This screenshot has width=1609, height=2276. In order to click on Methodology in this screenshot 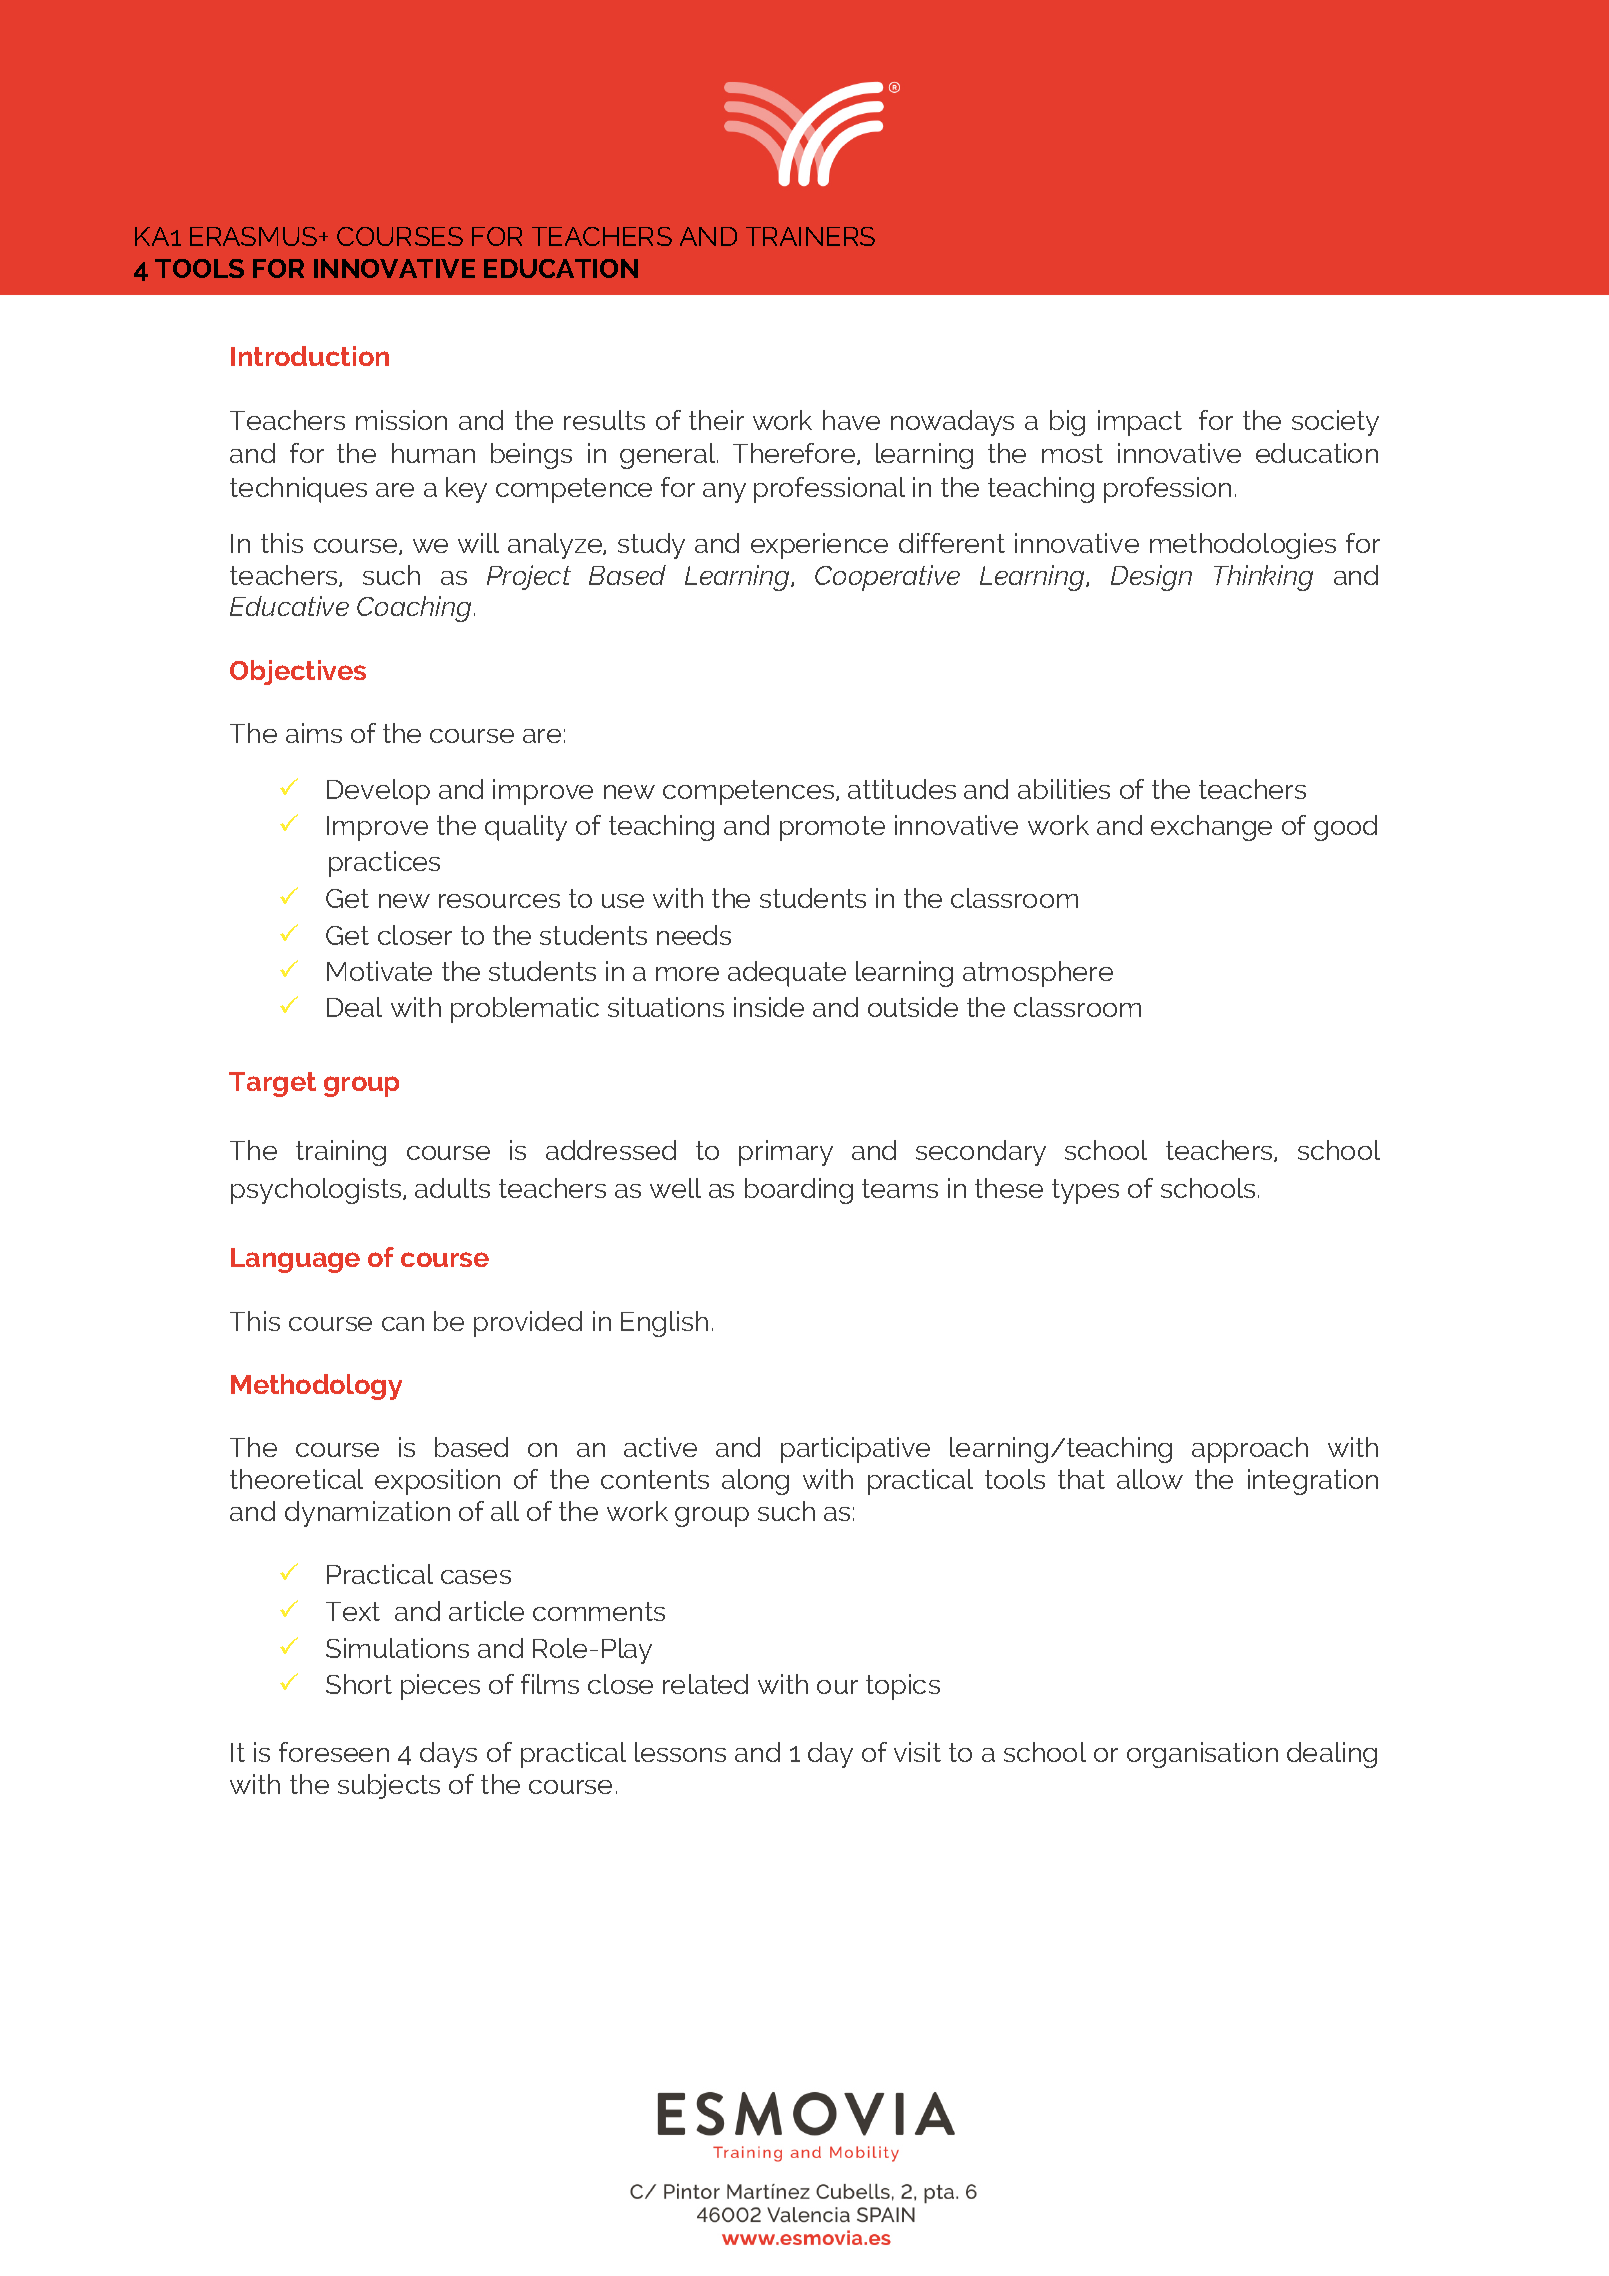, I will do `click(316, 1387)`.
